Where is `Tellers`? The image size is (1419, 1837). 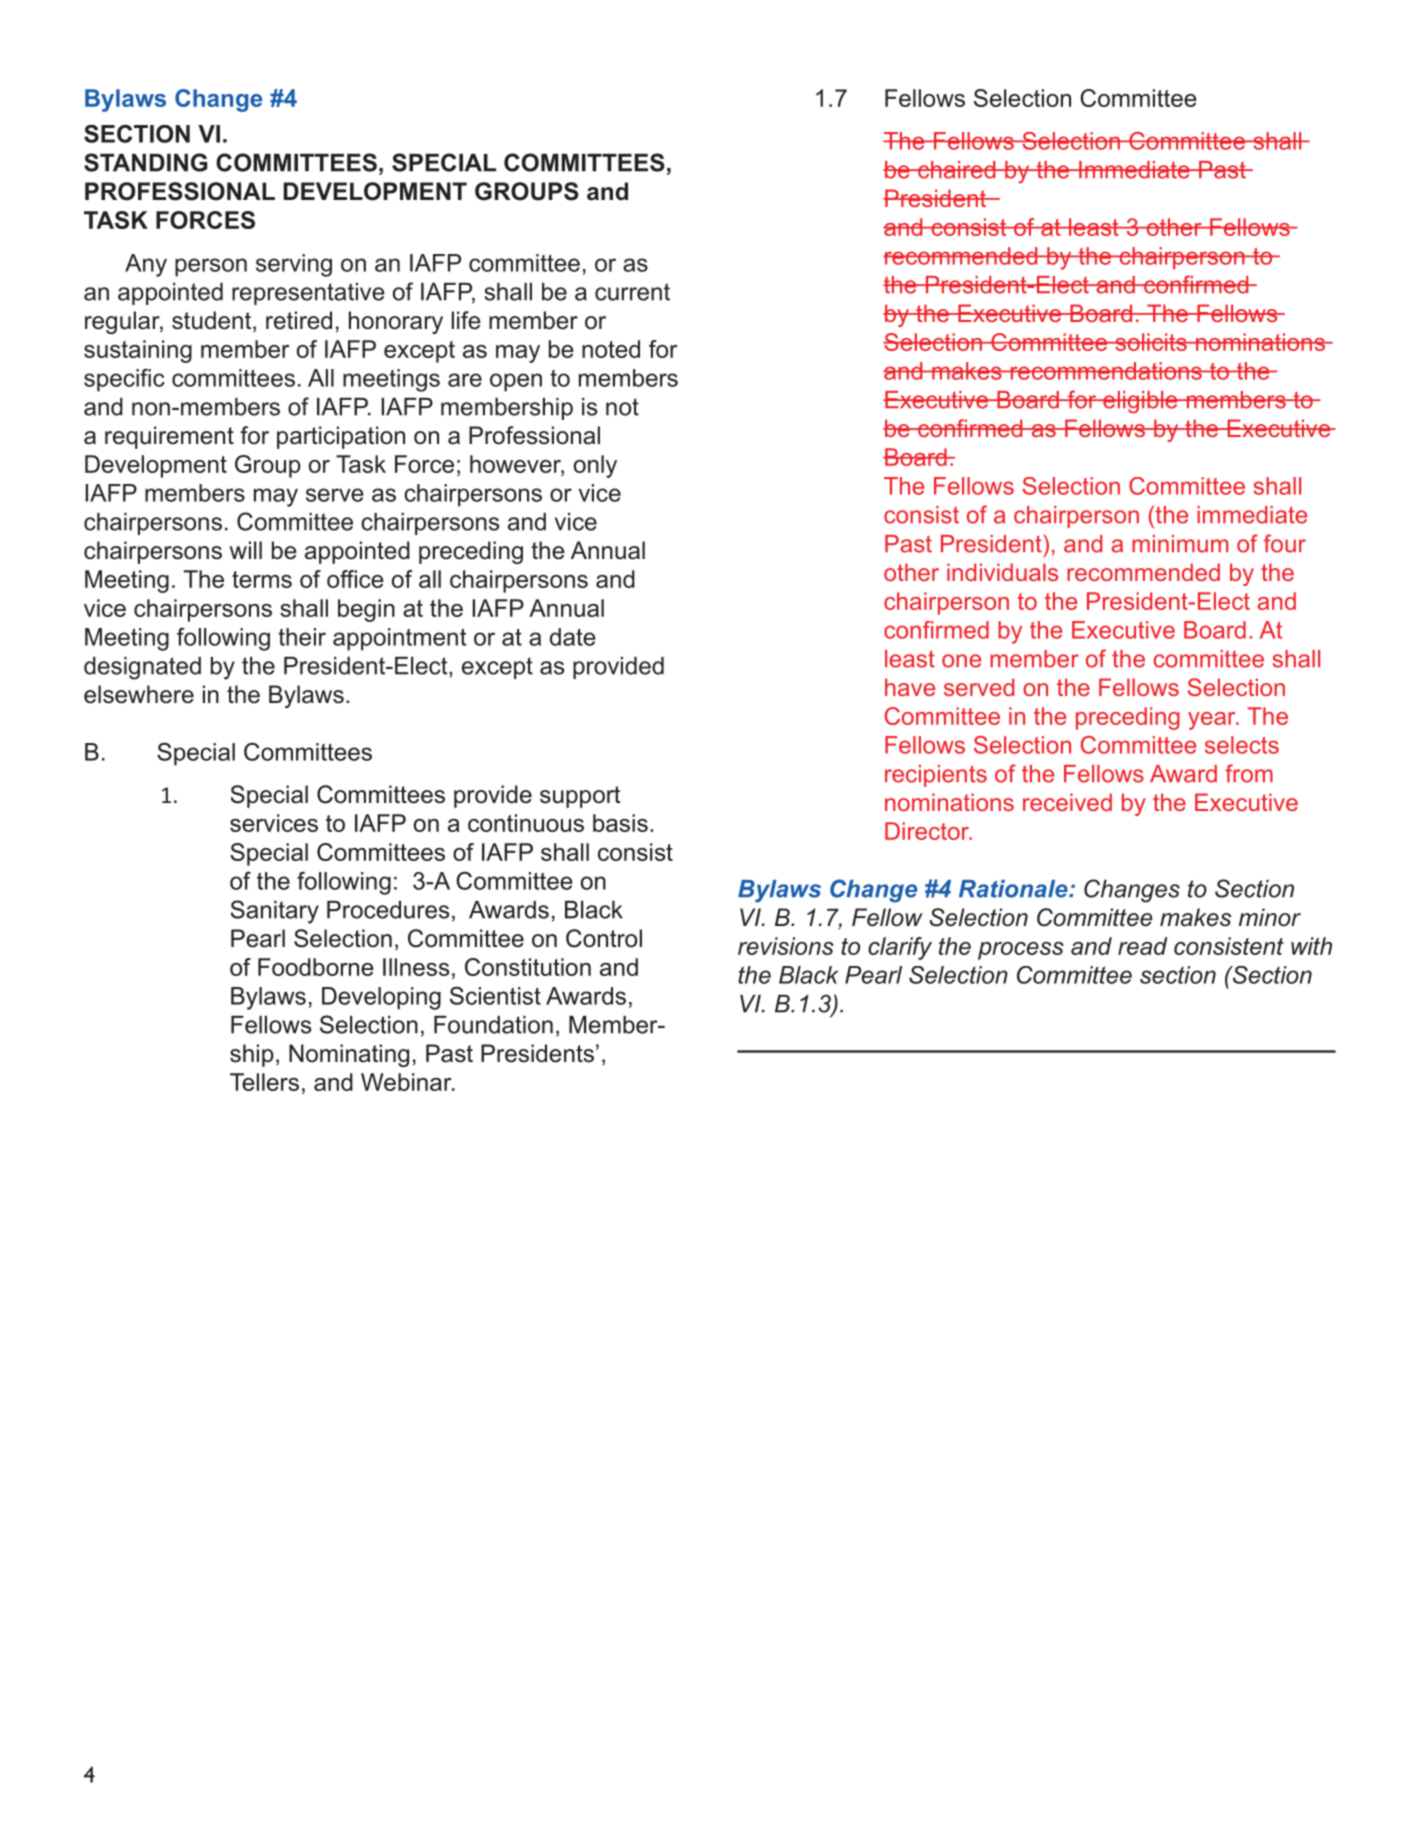
Tellers is located at coordinates (264, 1082).
